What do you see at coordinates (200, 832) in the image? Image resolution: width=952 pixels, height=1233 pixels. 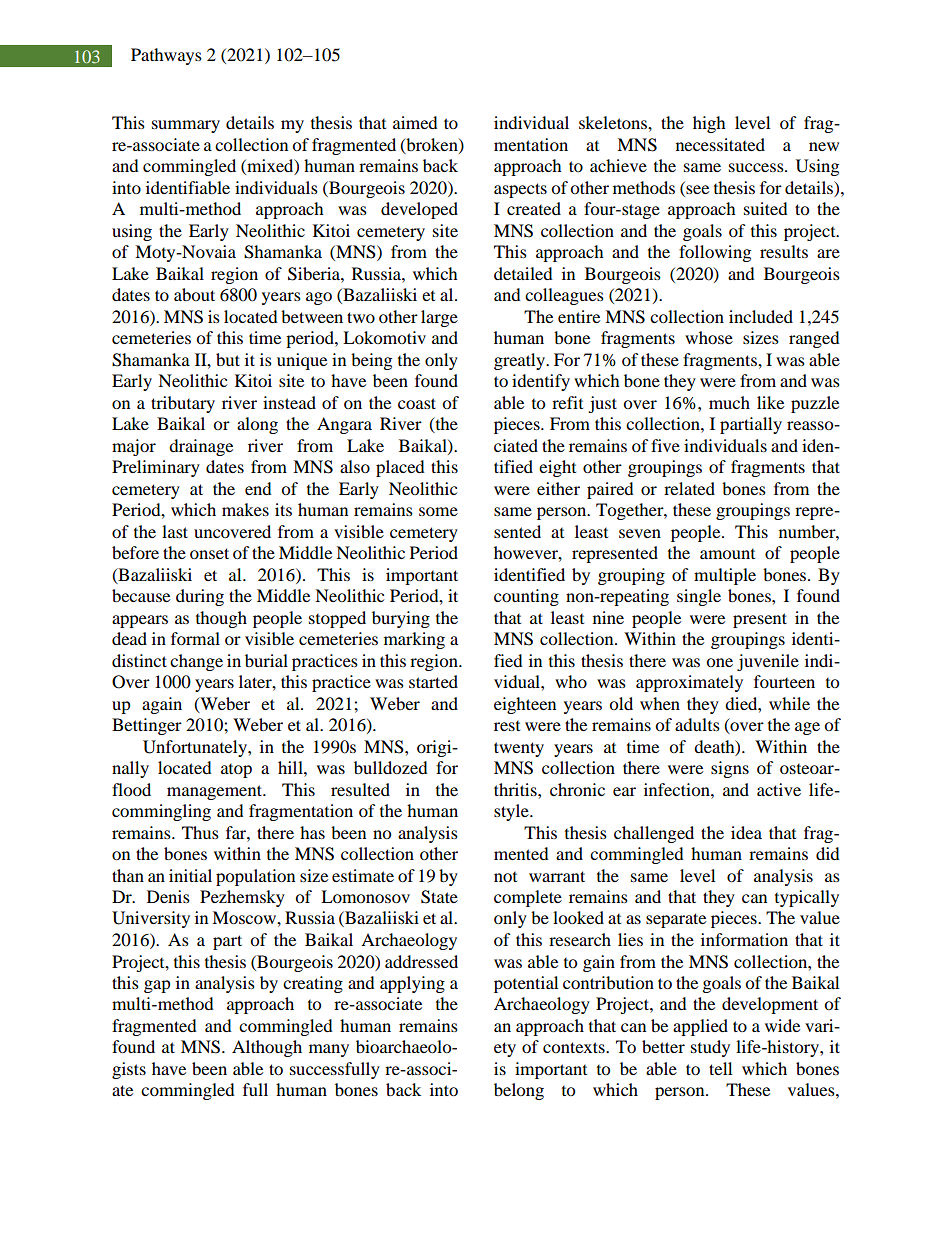 I see `Thus` at bounding box center [200, 832].
